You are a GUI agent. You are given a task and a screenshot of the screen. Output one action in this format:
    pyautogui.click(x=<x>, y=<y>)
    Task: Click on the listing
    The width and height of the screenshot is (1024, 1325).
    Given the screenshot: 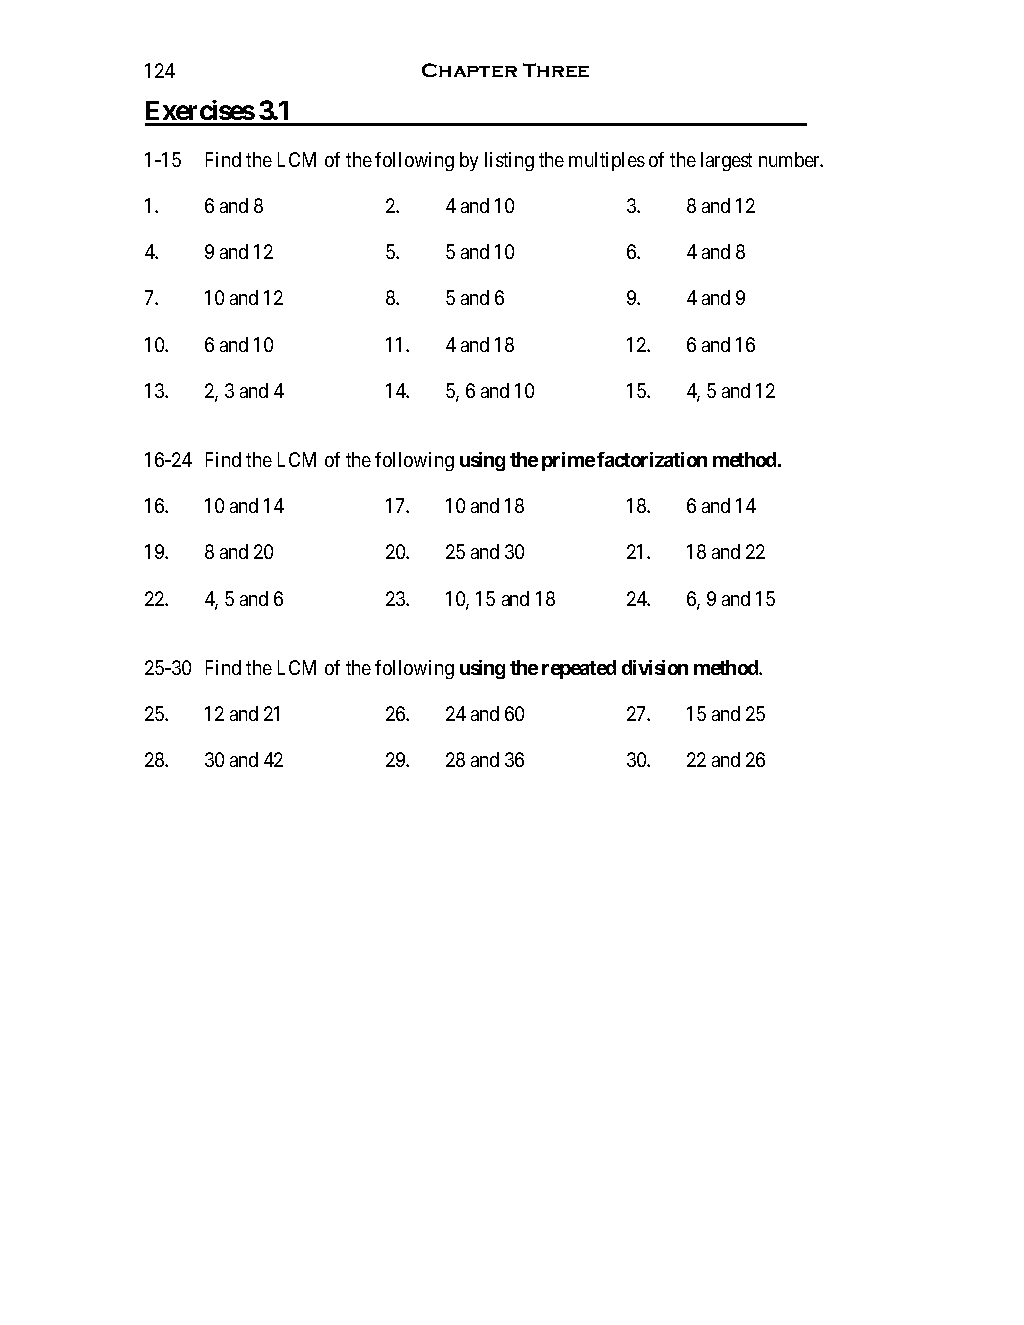 What is the action you would take?
    pyautogui.click(x=509, y=161)
